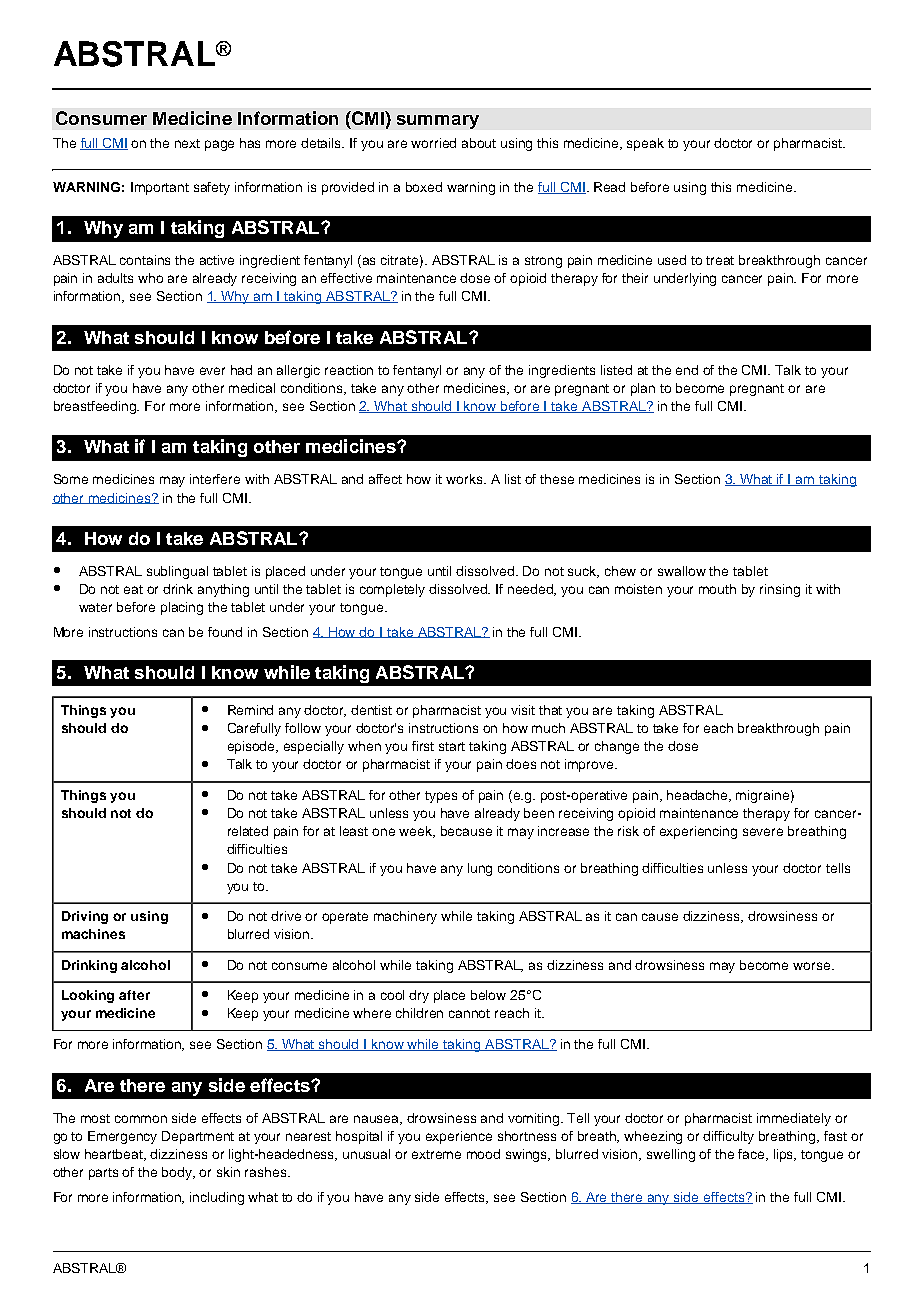 The height and width of the document is (1308, 924). What do you see at coordinates (178, 1173) in the document?
I see `body` at bounding box center [178, 1173].
